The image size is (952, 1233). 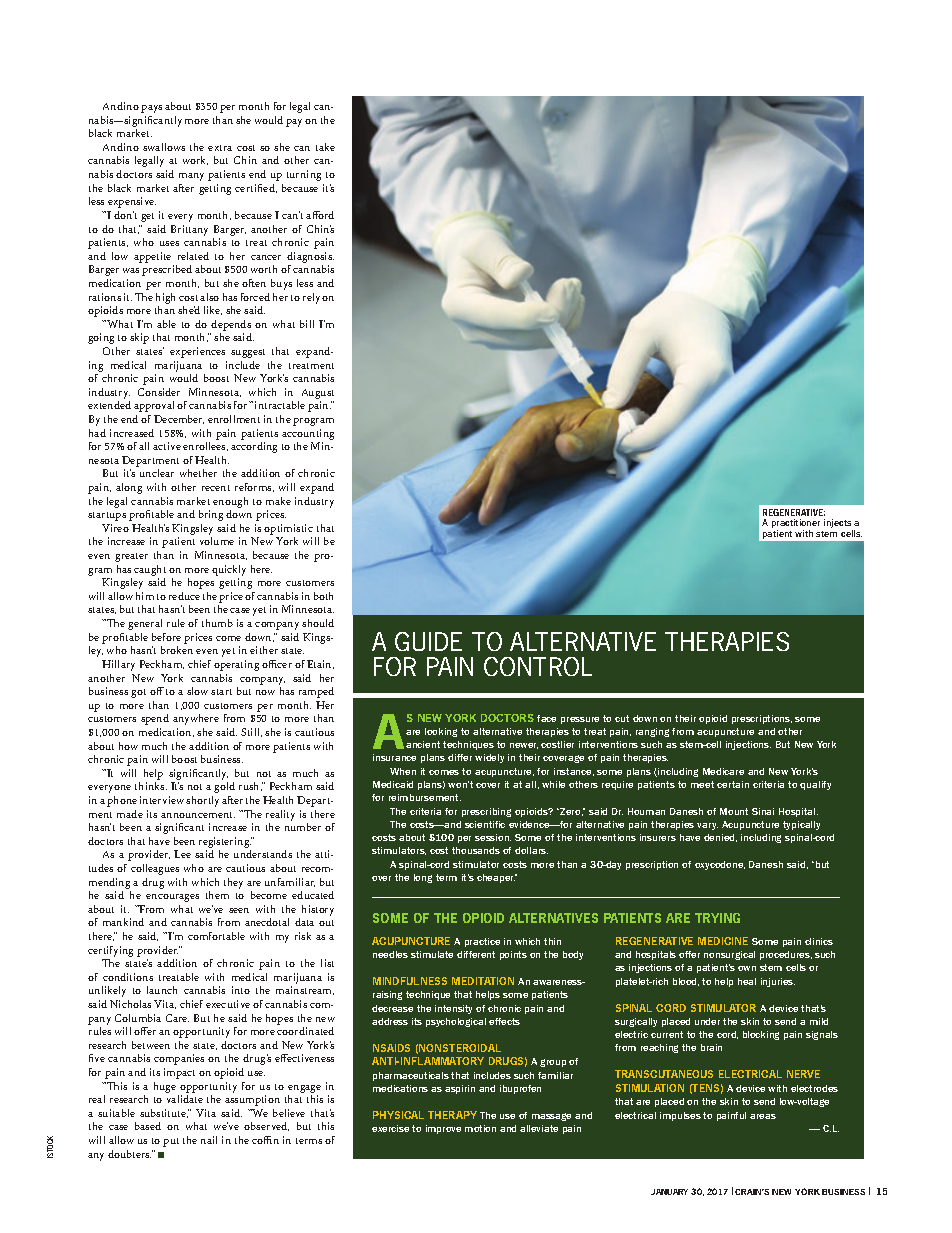 I want to click on work, so click(x=195, y=160).
